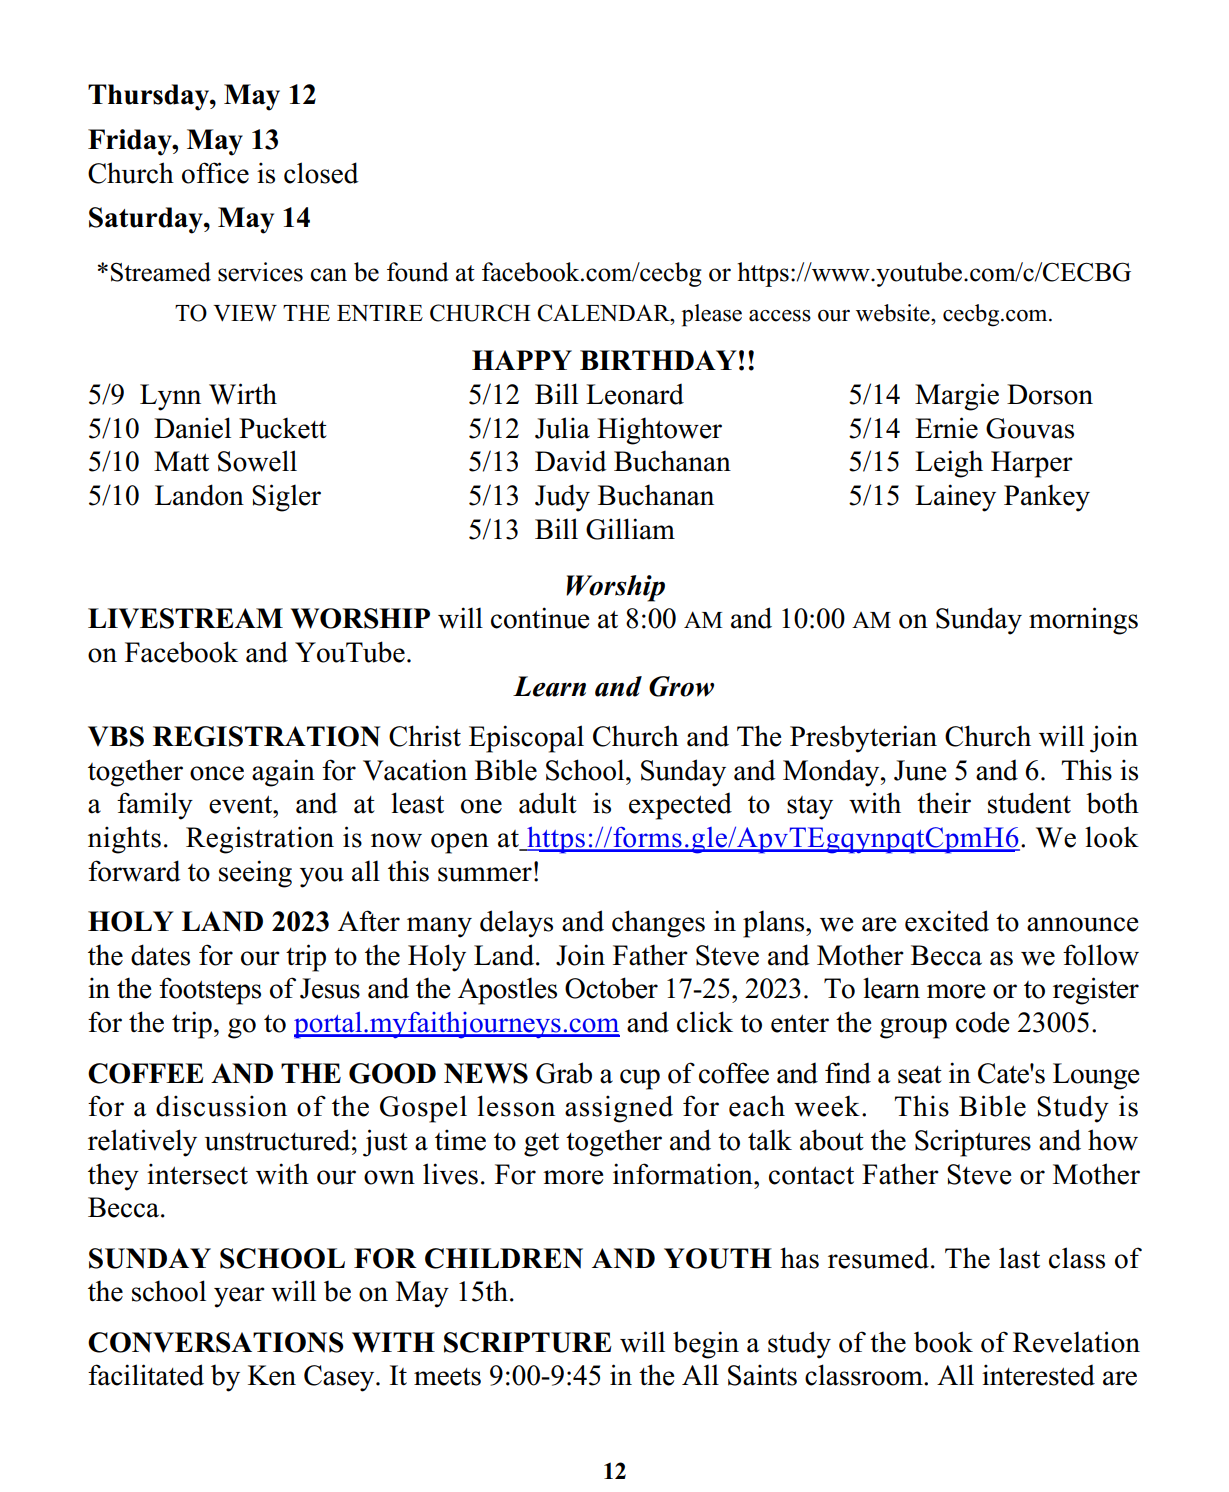 This image has width=1229, height=1492. Describe the element at coordinates (216, 1342) in the image. I see `CONVERSATIONS` at that location.
